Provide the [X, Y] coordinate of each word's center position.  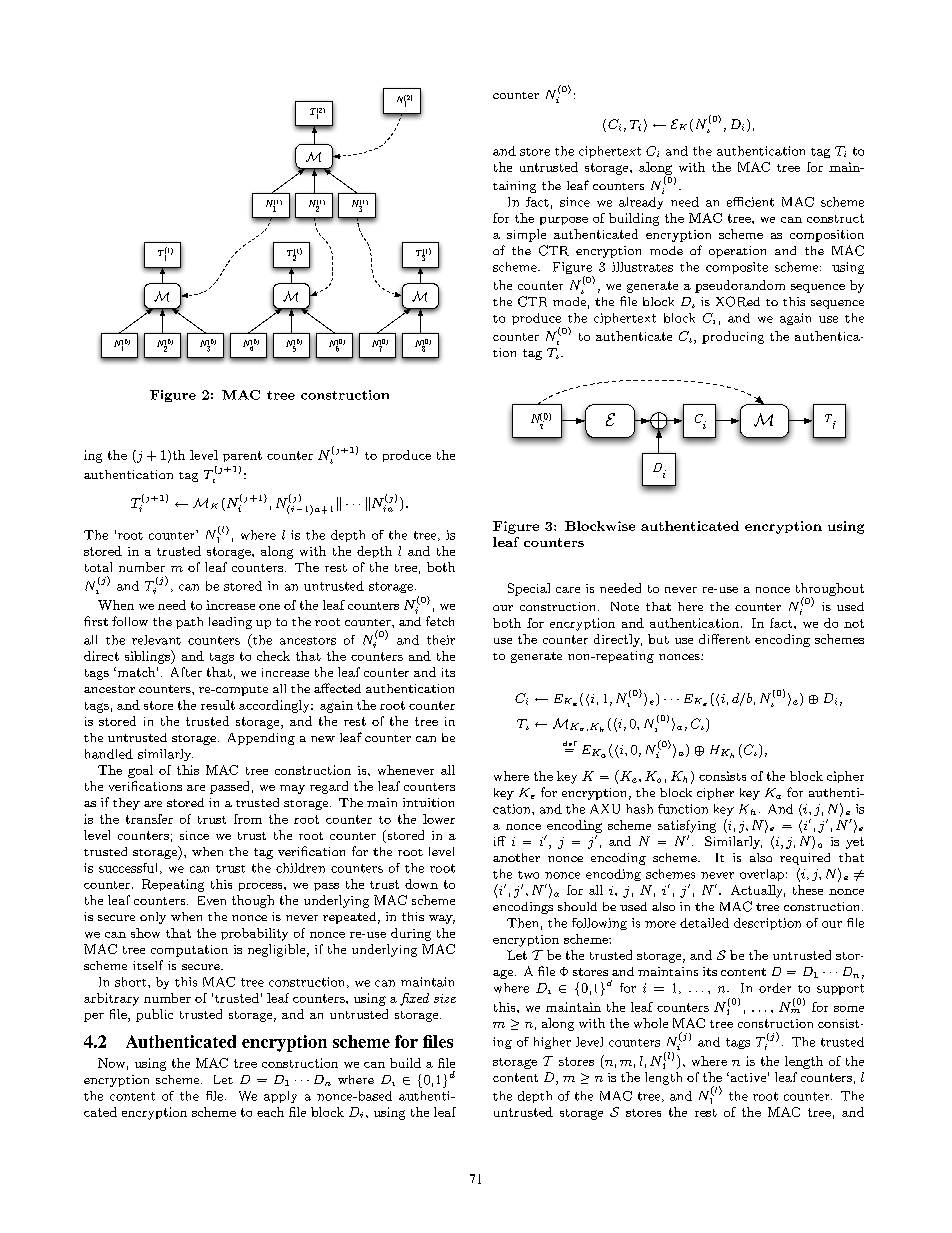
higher [552, 1043]
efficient [750, 202]
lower [439, 819]
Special [529, 589]
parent [242, 456]
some [849, 1009]
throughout [830, 590]
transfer [149, 819]
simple [526, 235]
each [270, 1112]
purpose [564, 221]
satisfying [687, 826]
